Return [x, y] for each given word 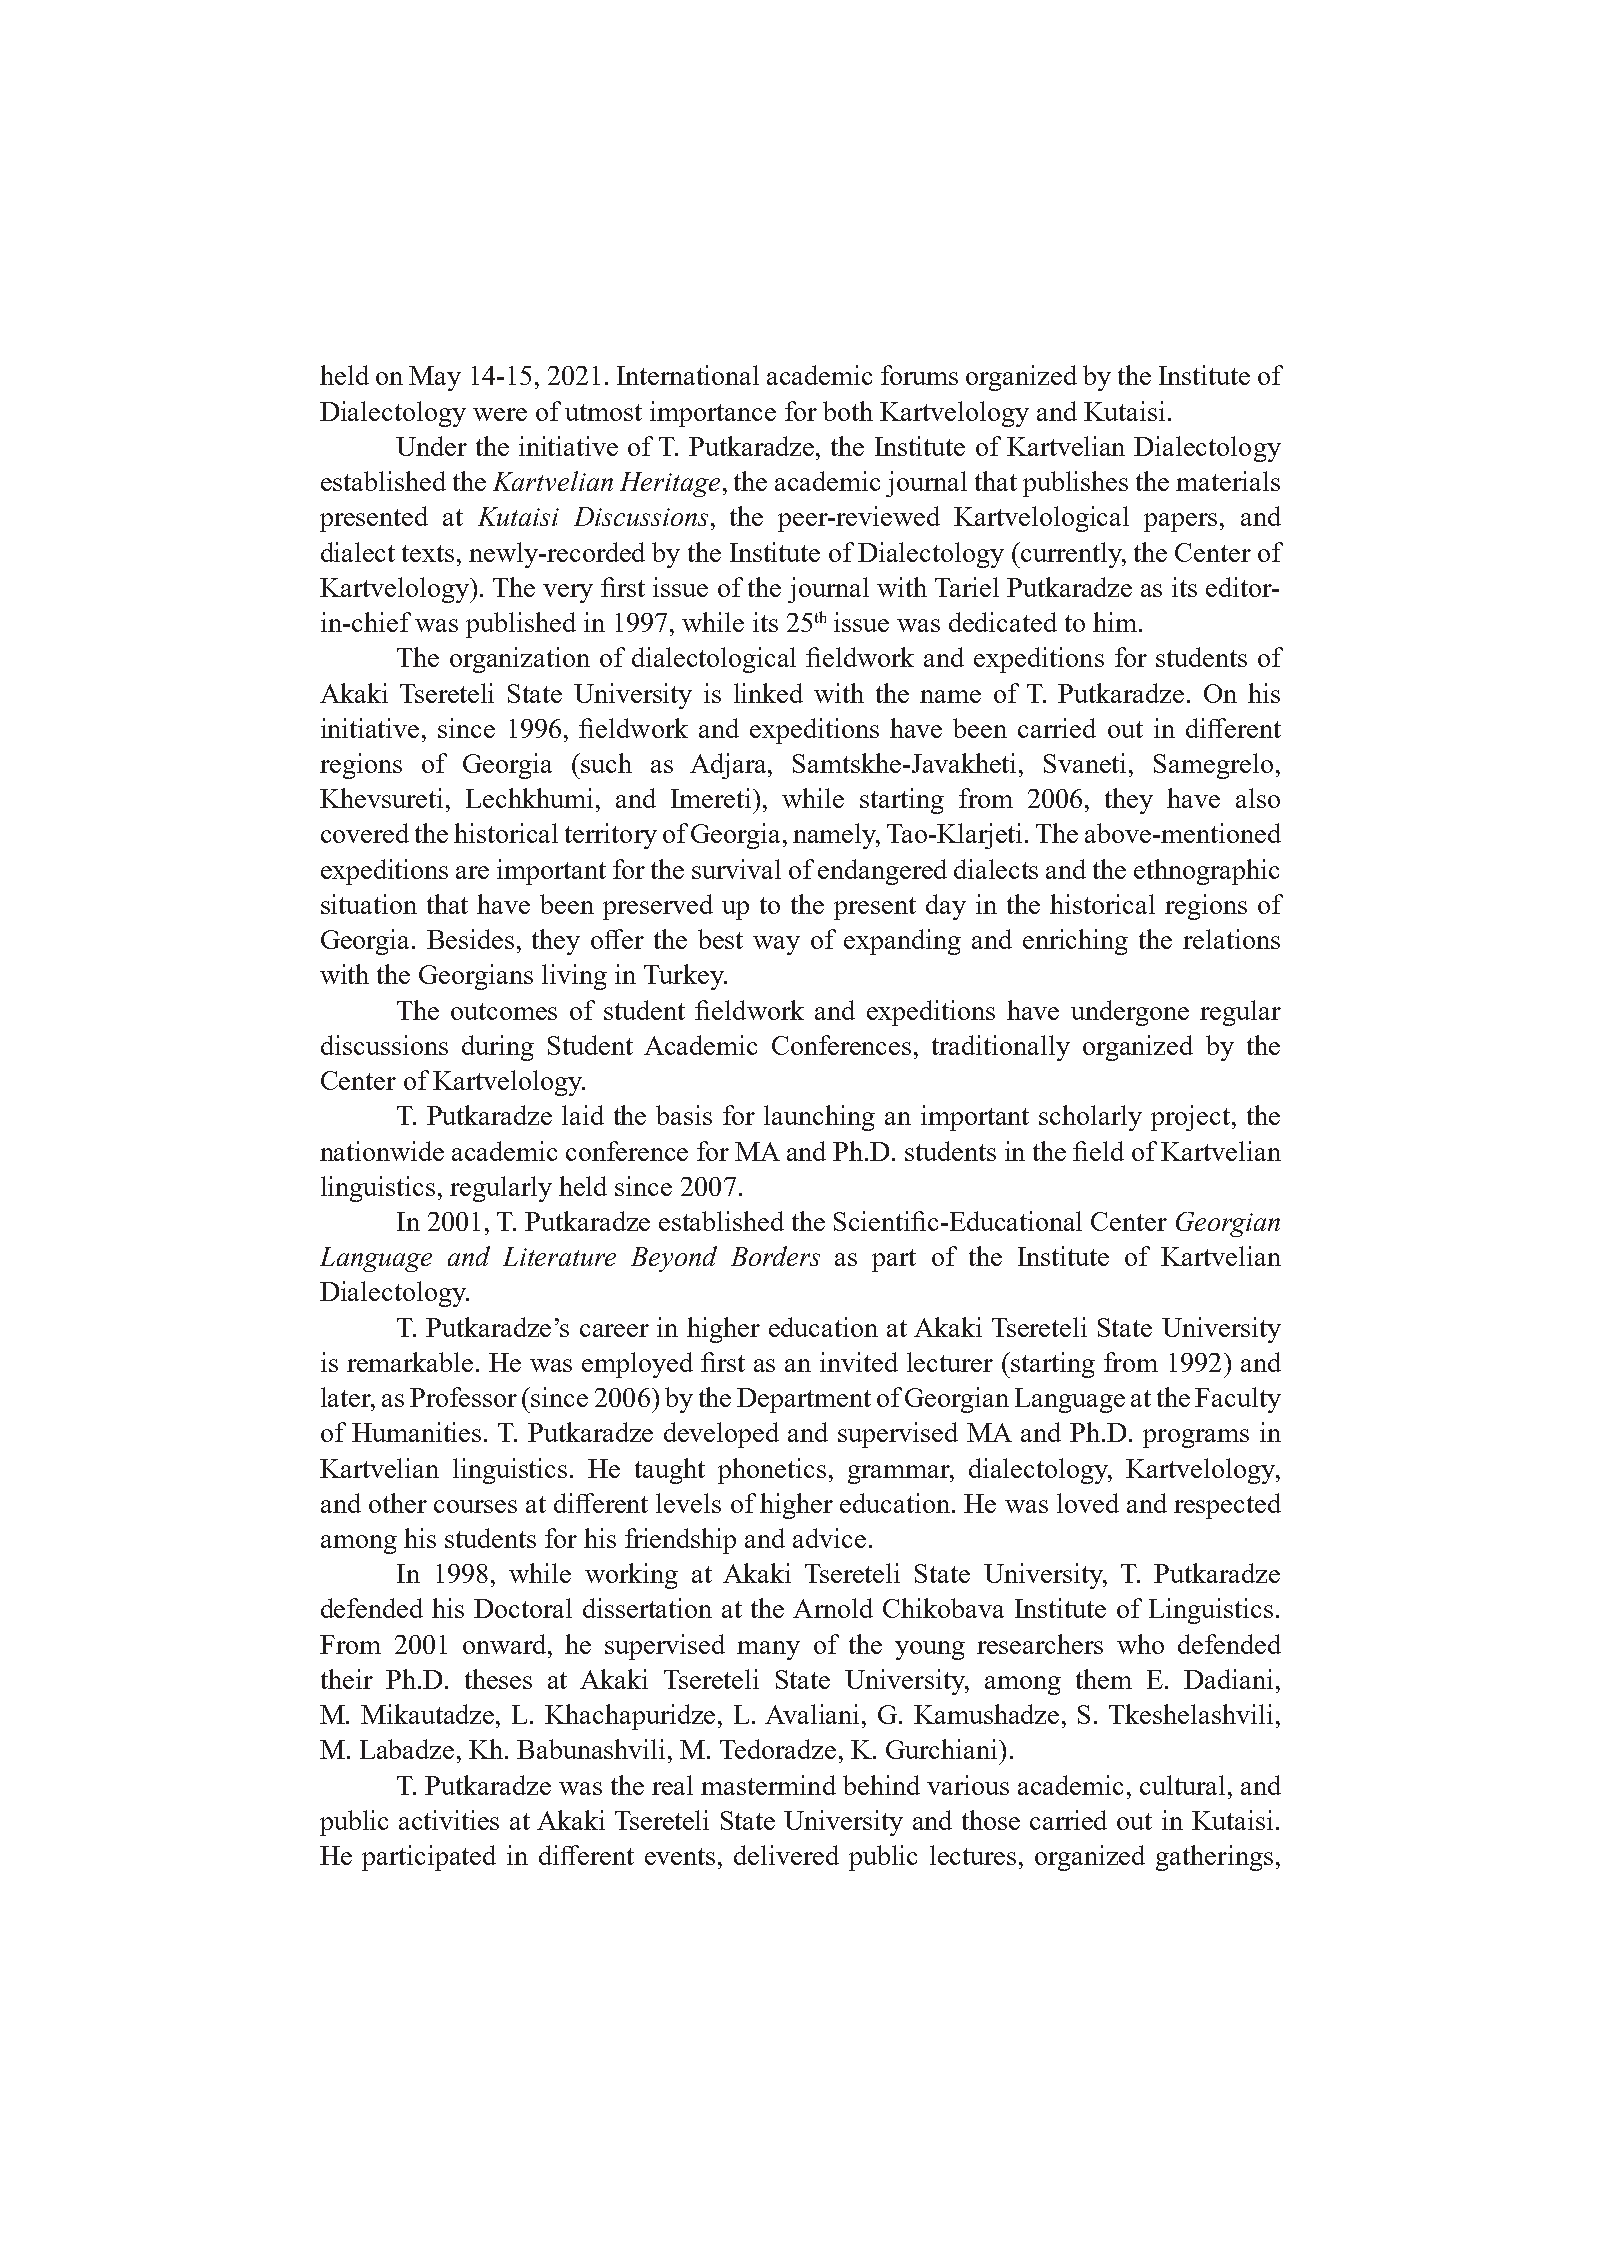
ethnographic [1206, 872]
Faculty [1238, 1400]
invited [859, 1362]
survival [736, 869]
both [848, 411]
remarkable [410, 1362]
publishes [1075, 484]
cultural [1182, 1785]
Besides [470, 939]
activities [449, 1820]
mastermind [768, 1785]
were [500, 414]
